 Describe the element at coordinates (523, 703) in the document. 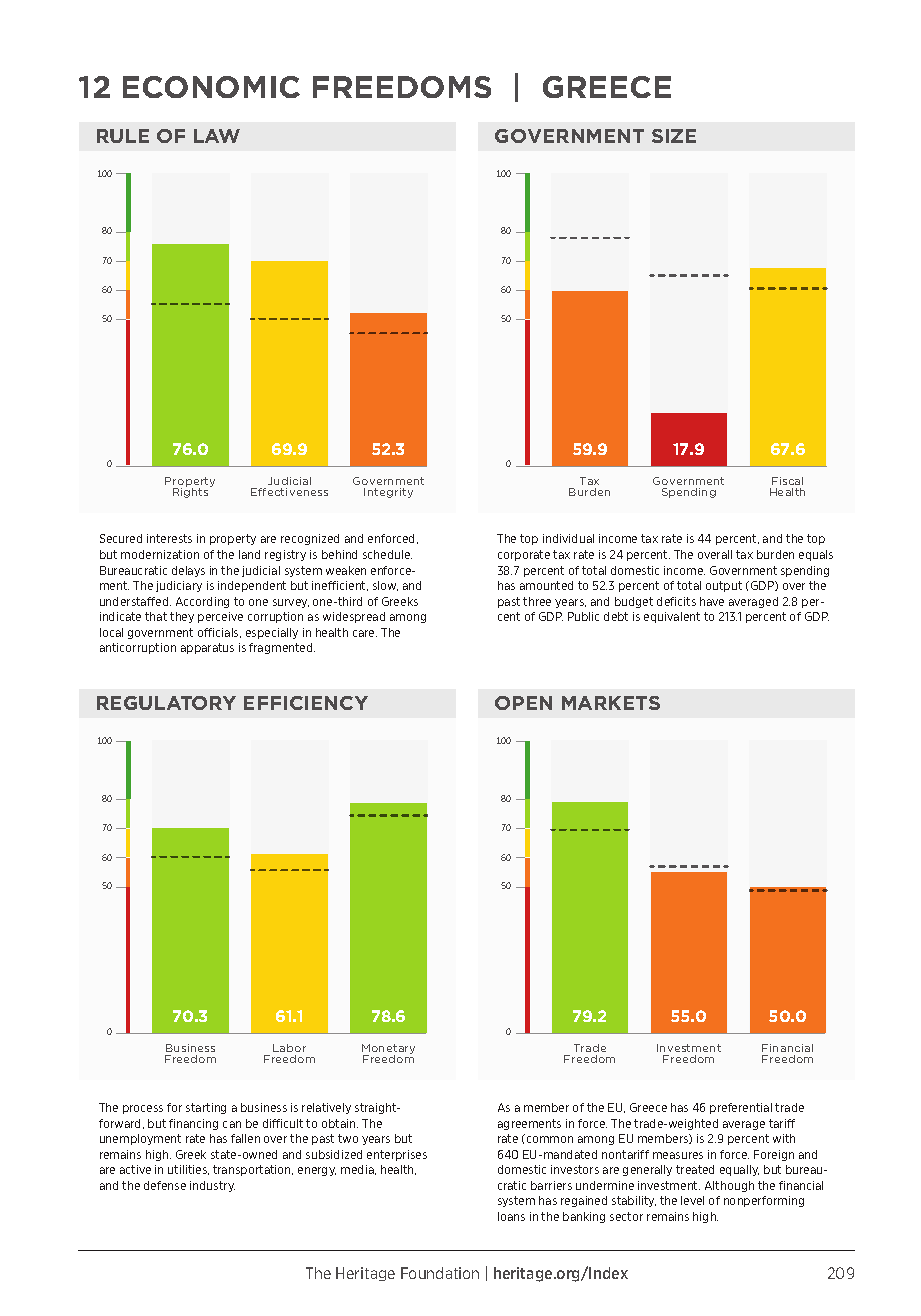

I see `OPEN` at that location.
